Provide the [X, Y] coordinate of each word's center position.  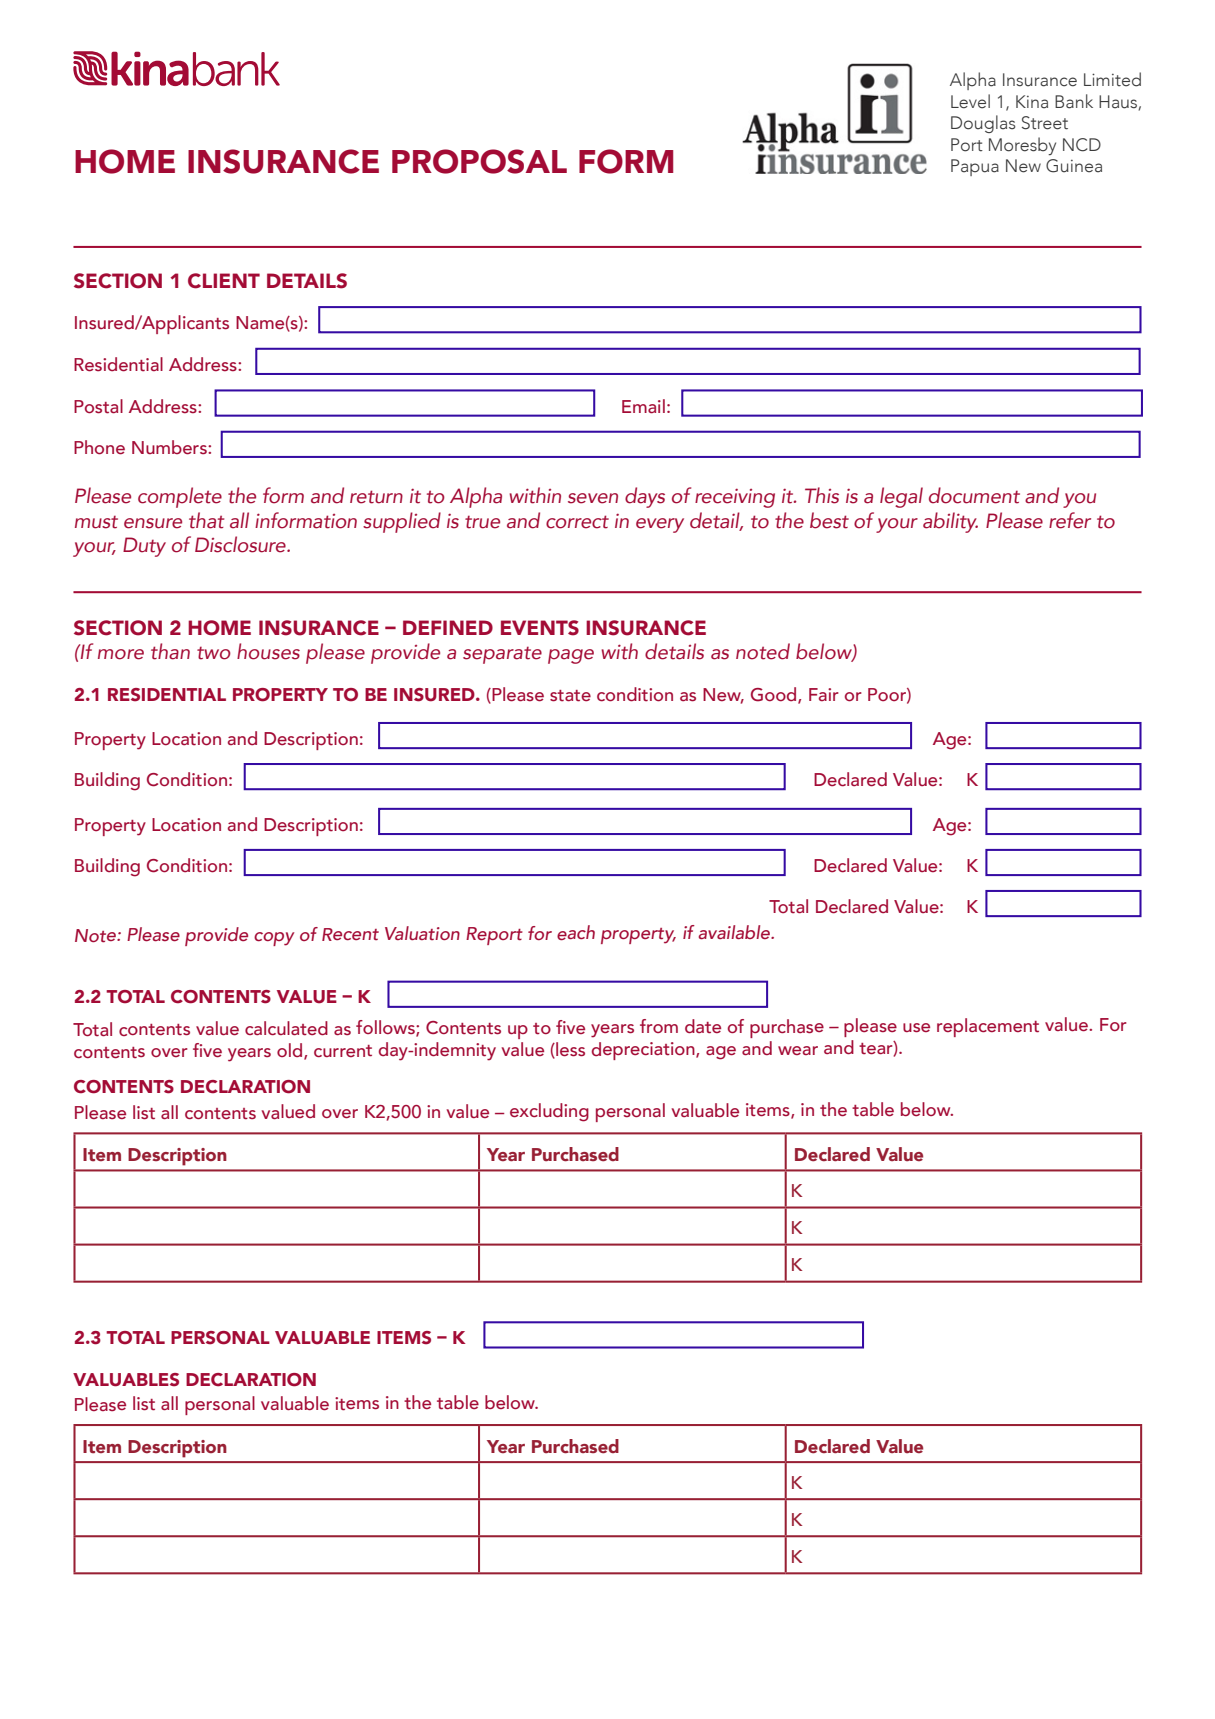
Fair [824, 694]
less [569, 1050]
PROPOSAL [479, 161]
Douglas [983, 124]
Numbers [170, 447]
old [291, 1051]
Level [970, 101]
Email [643, 406]
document [974, 495]
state [570, 696]
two [214, 653]
